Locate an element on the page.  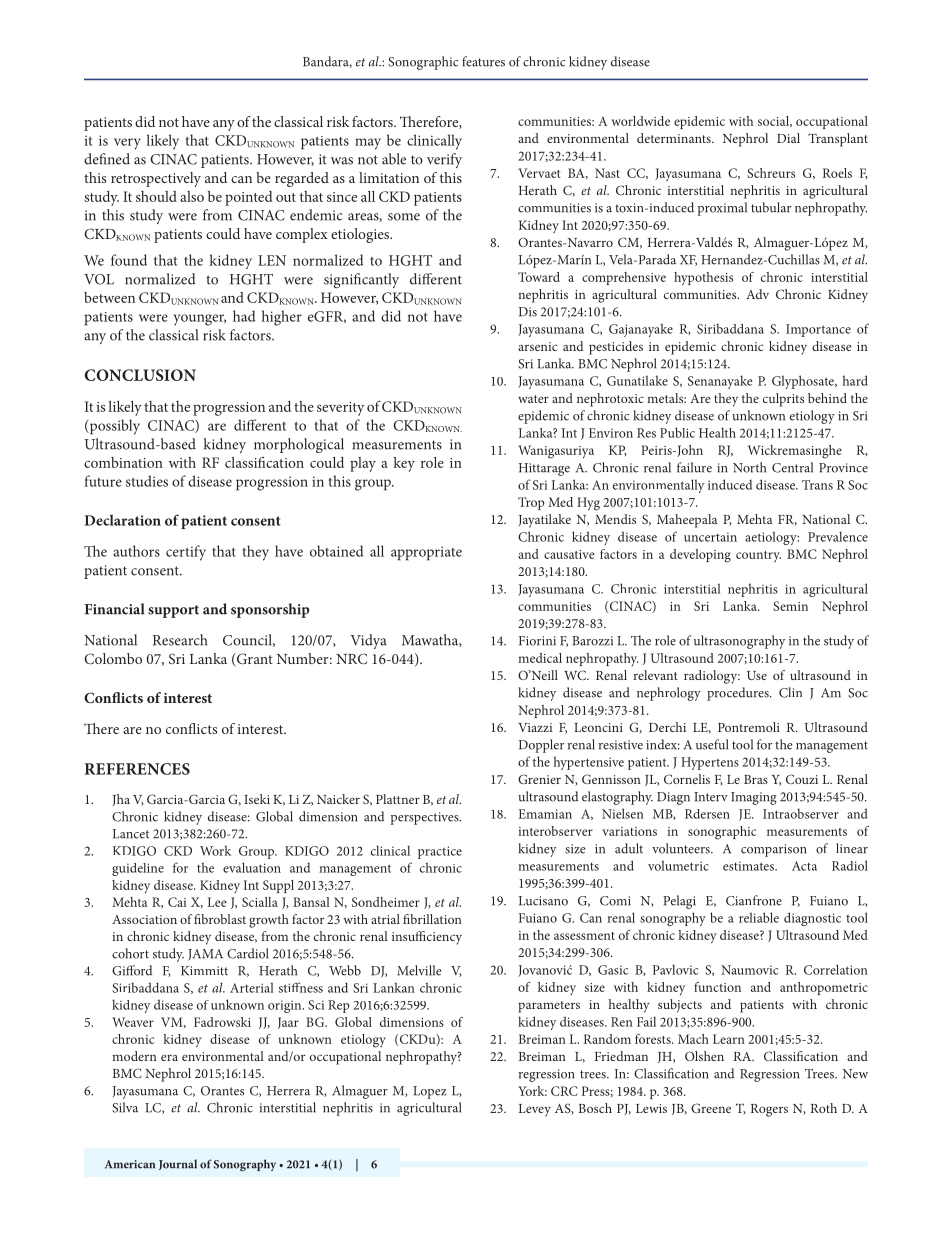
fibroblast is located at coordinates (220, 919).
